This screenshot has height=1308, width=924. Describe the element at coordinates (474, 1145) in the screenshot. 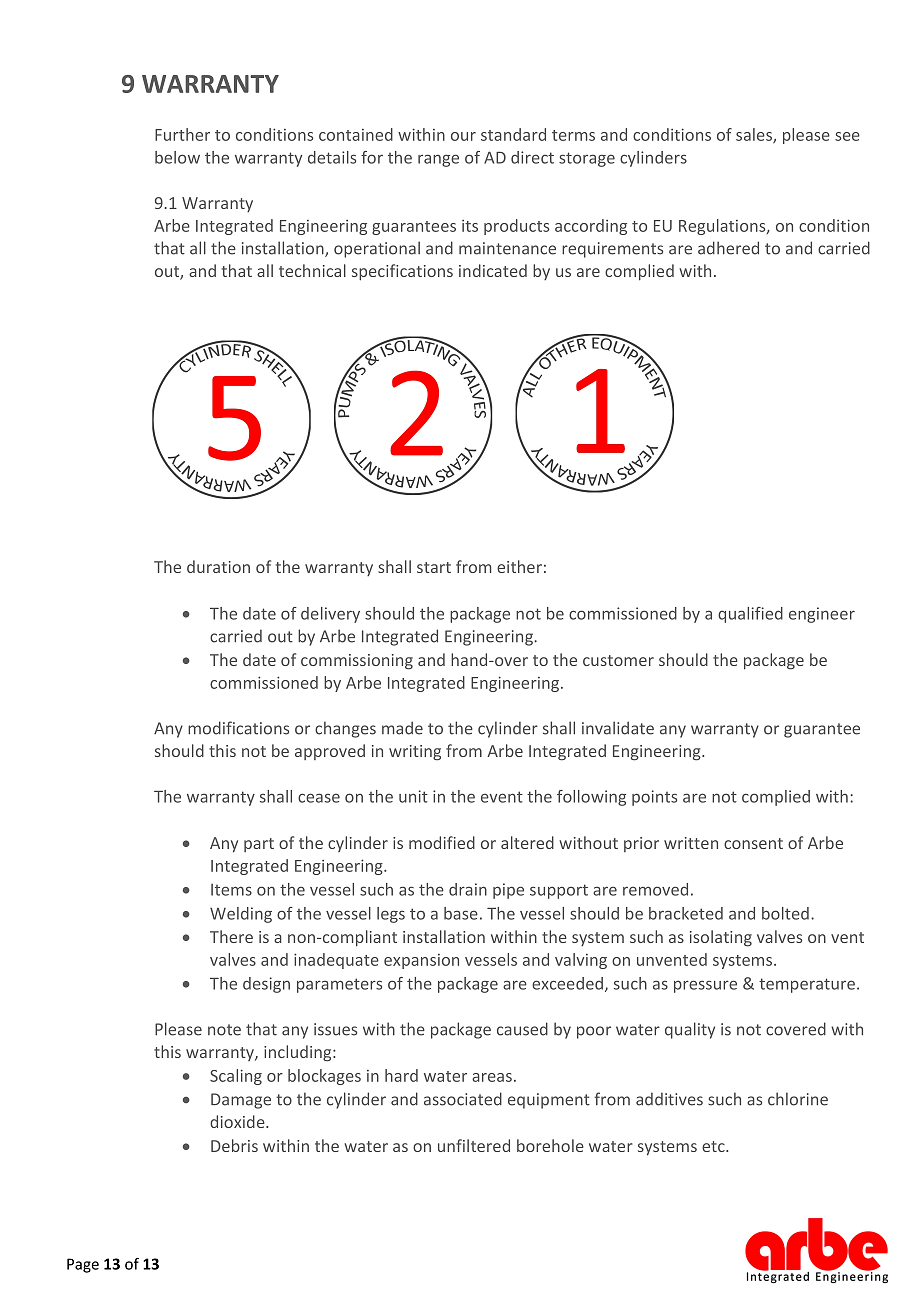

I see `unfiltered` at that location.
